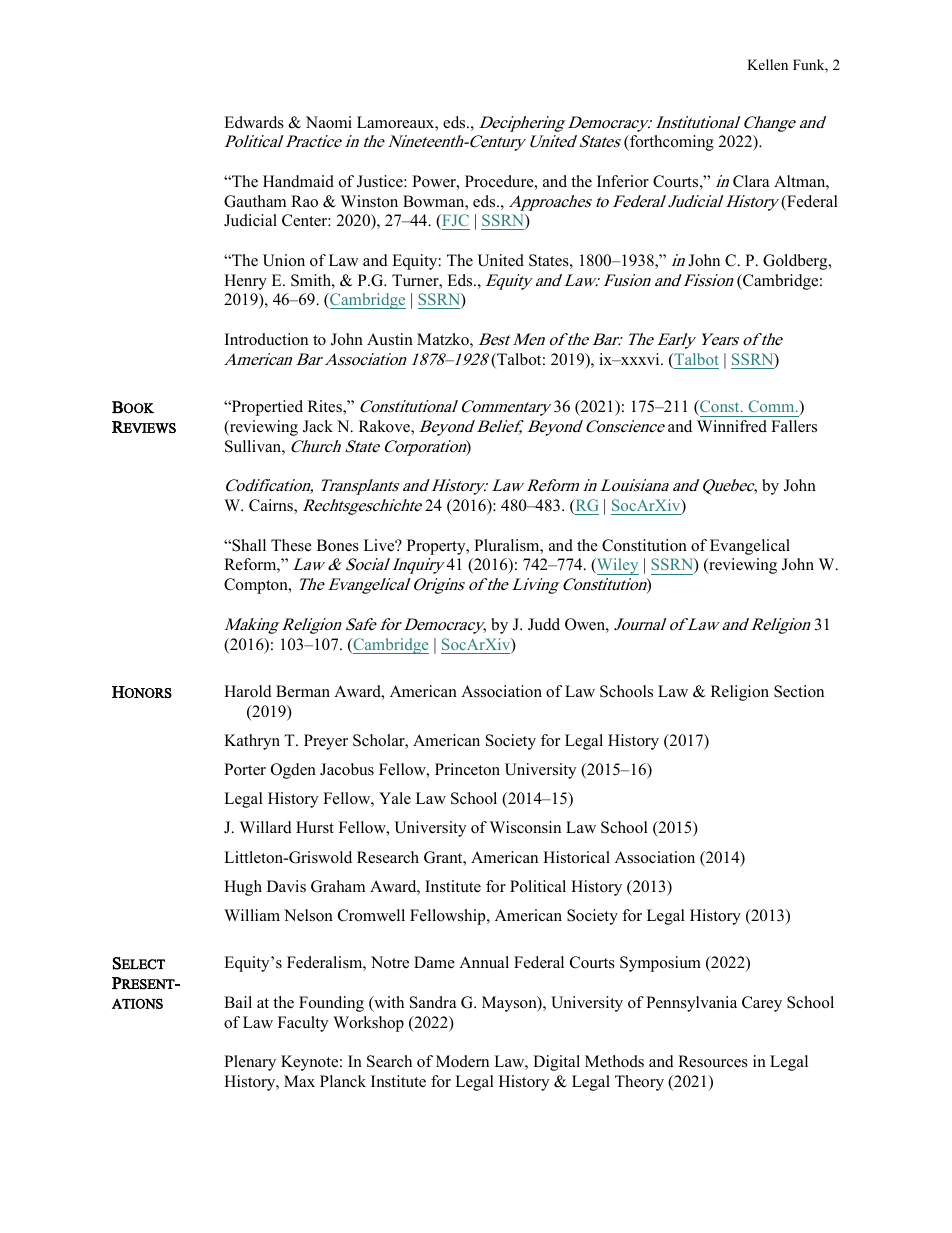 The height and width of the image is (1233, 952). I want to click on Kellen, so click(767, 64).
